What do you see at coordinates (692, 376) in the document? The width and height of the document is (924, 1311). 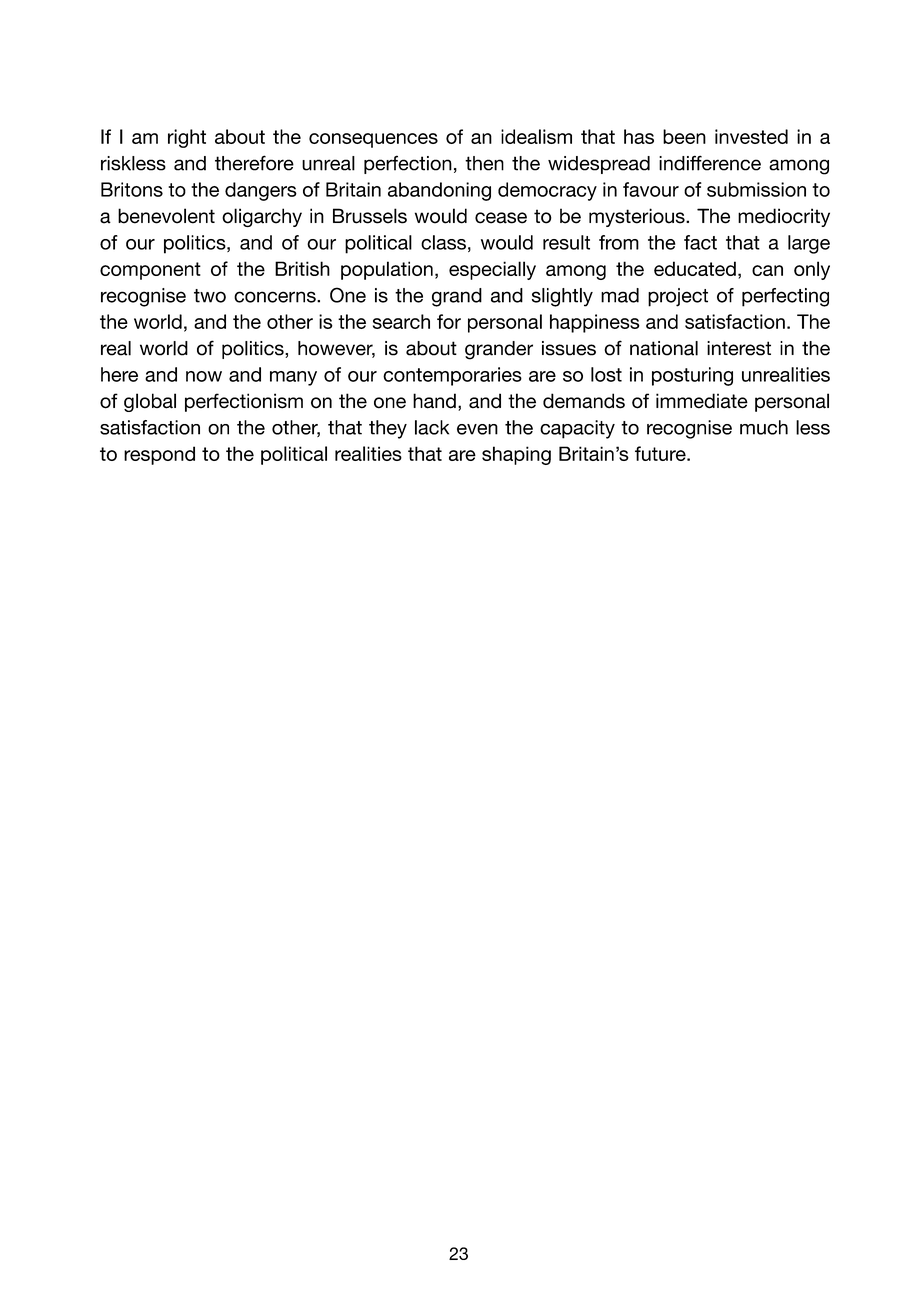 I see `posturing` at bounding box center [692, 376].
